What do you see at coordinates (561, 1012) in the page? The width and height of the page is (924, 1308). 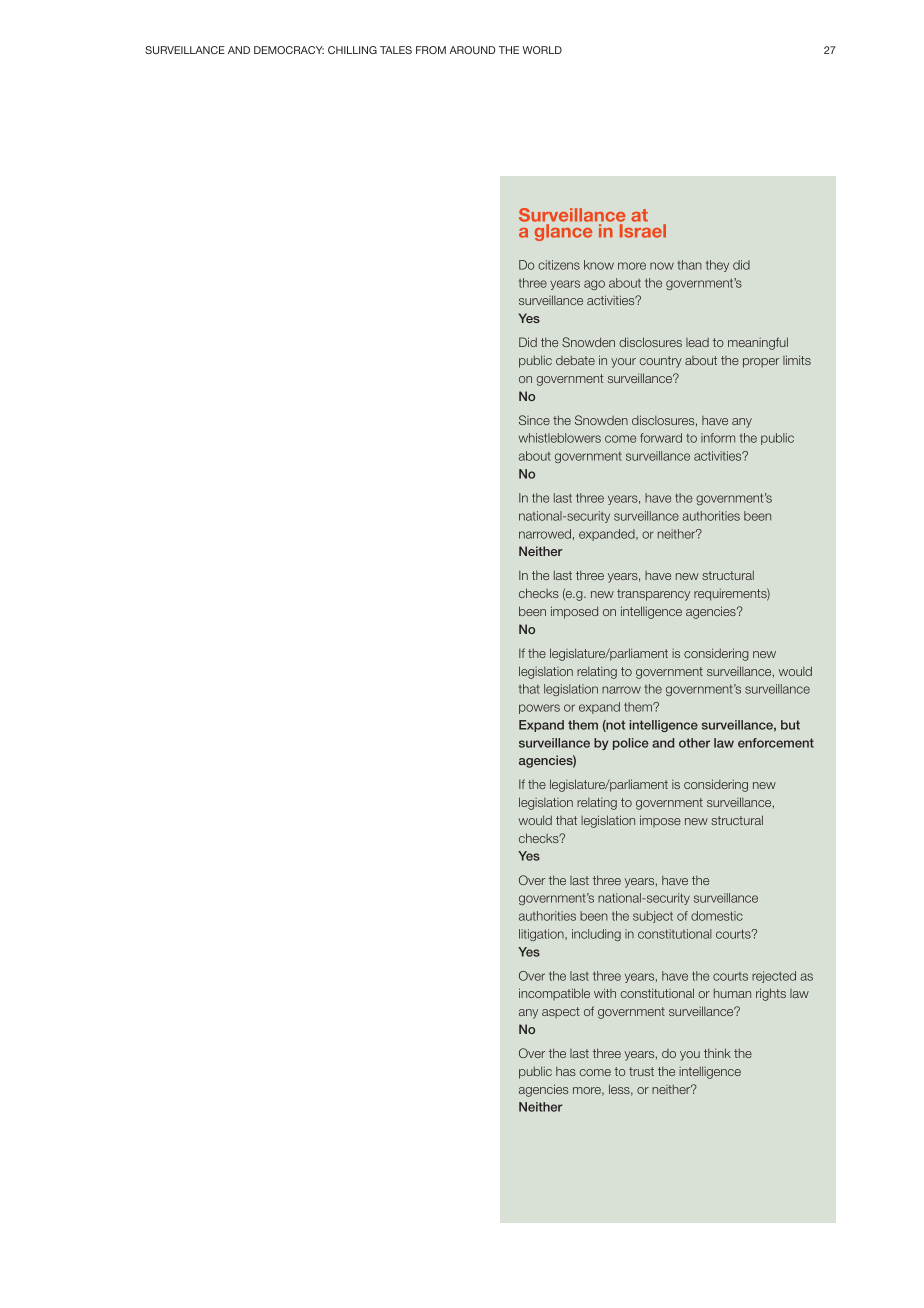 I see `aspect` at bounding box center [561, 1012].
